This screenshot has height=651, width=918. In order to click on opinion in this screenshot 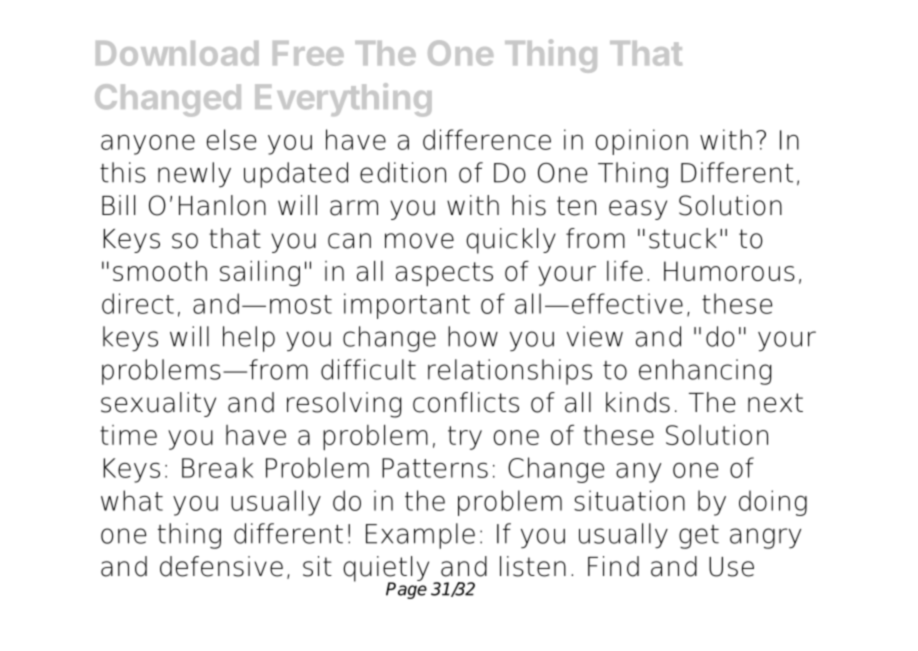, I will do `click(642, 142)`.
